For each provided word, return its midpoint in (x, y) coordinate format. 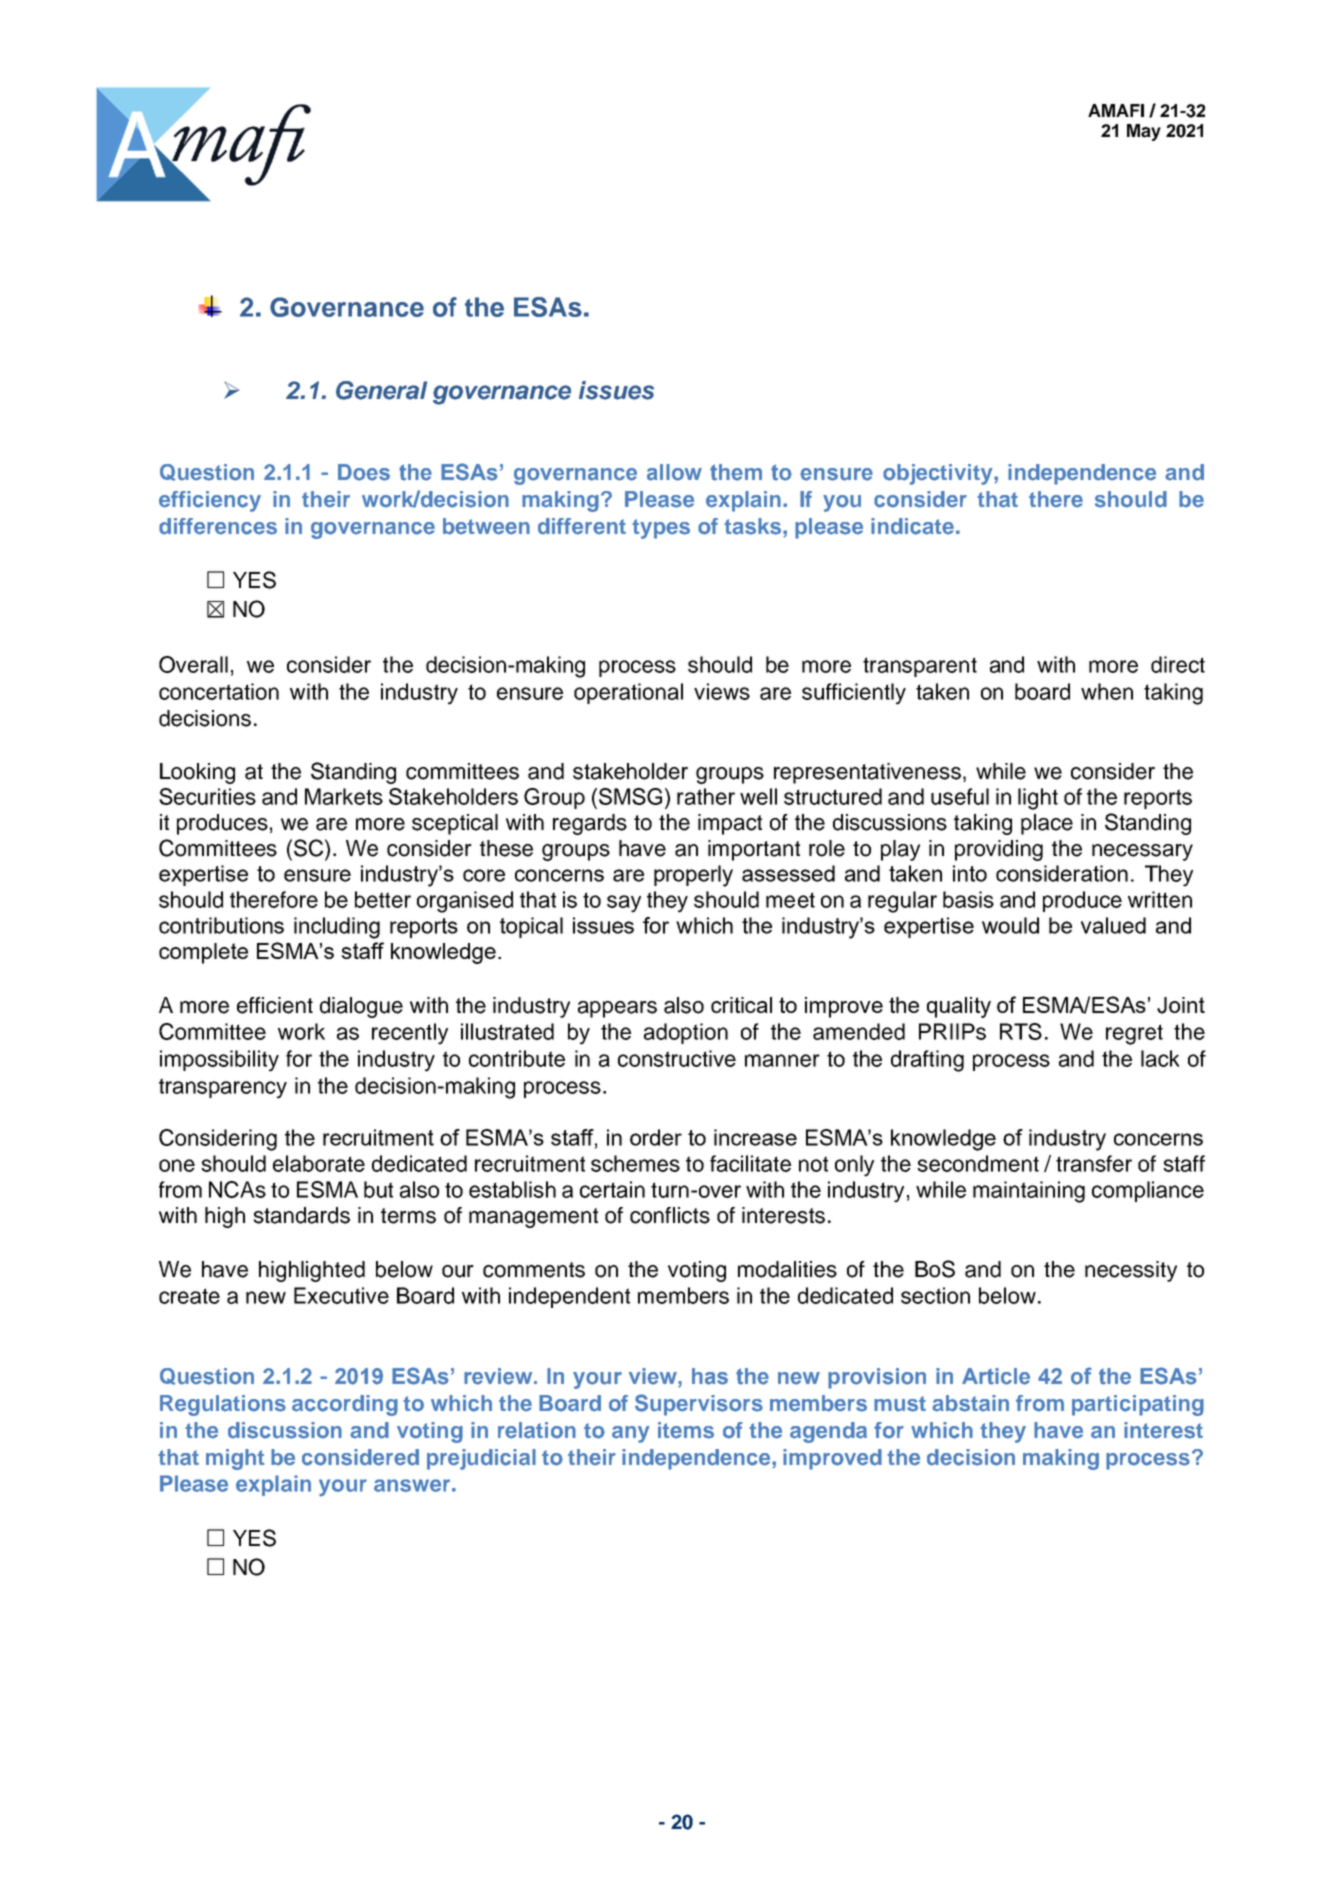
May (1144, 132)
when (1107, 691)
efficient (275, 1005)
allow (674, 472)
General (381, 390)
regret (1134, 1034)
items (686, 1430)
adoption (686, 1033)
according (345, 1405)
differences (218, 526)
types (661, 529)
